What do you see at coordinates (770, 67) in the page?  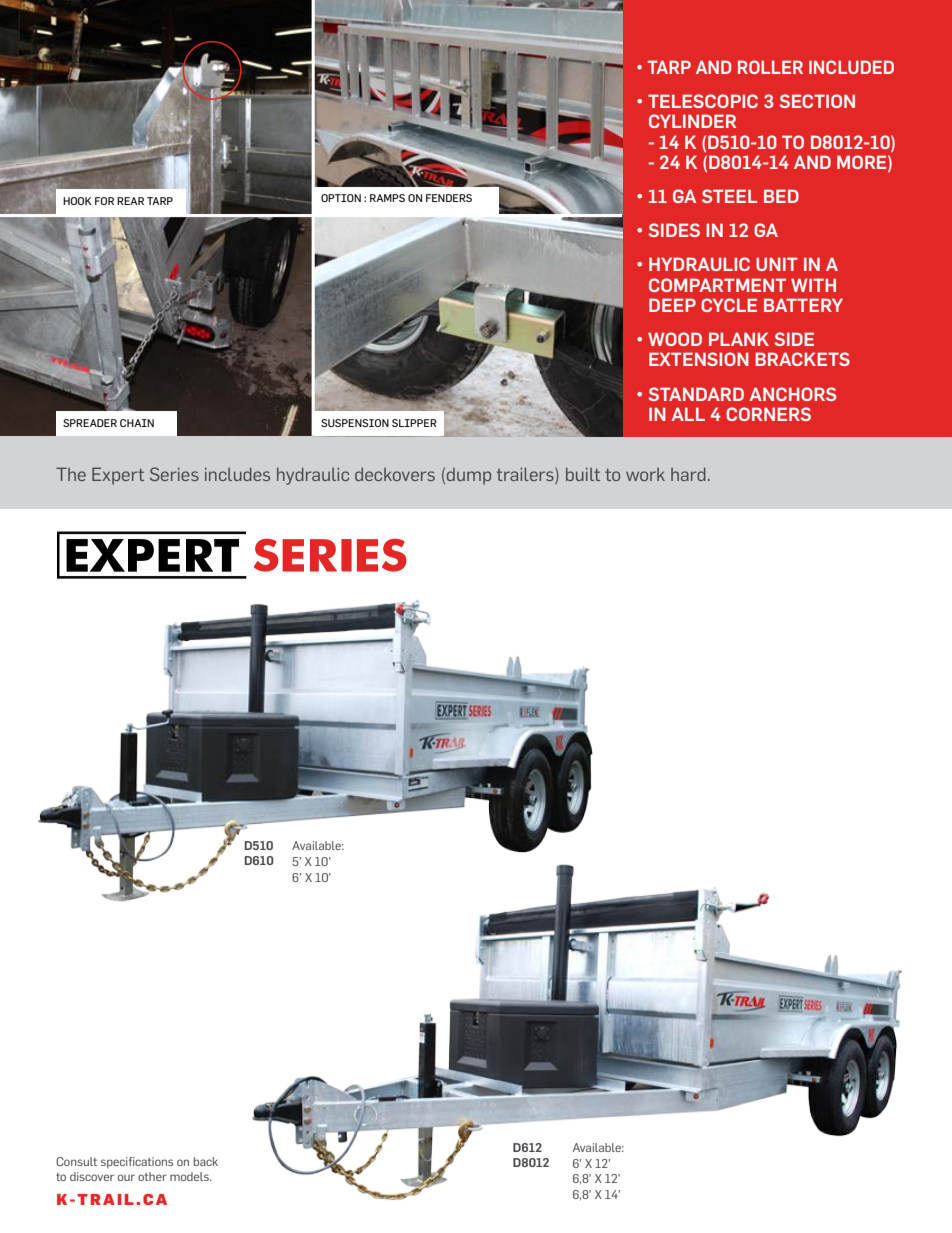 I see `ROLLER` at bounding box center [770, 67].
